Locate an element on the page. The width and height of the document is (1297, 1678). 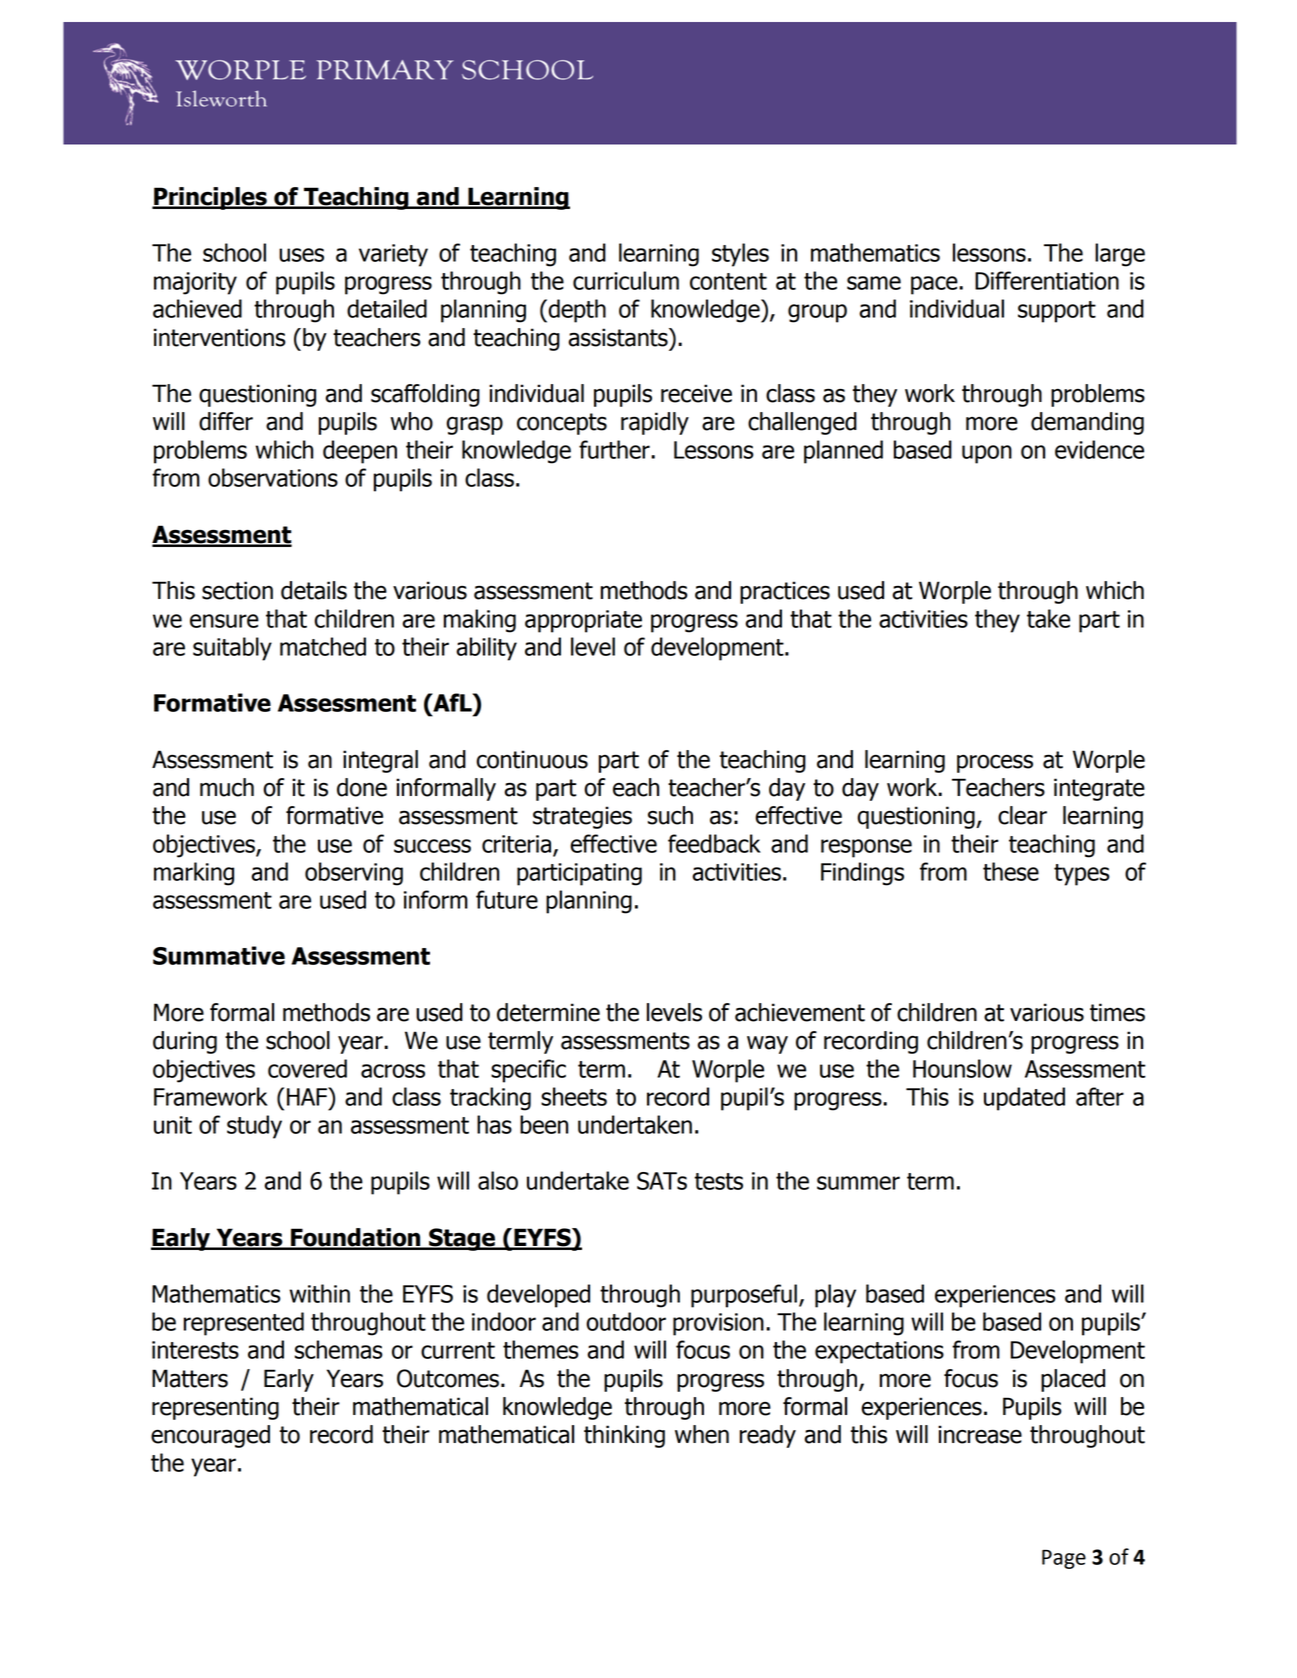
curriculum is located at coordinates (626, 280).
